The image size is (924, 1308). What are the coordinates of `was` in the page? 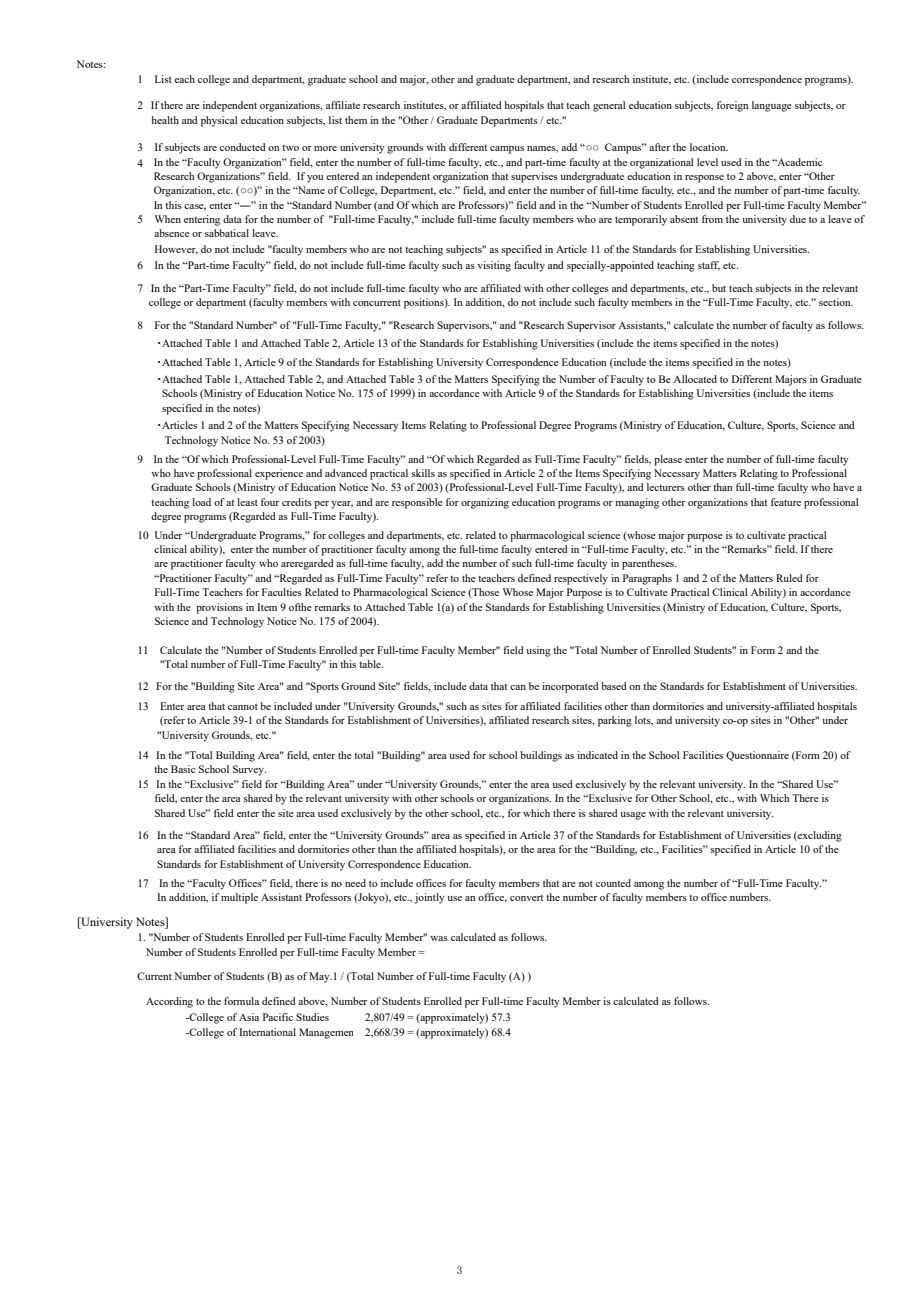 It's located at (439, 938).
